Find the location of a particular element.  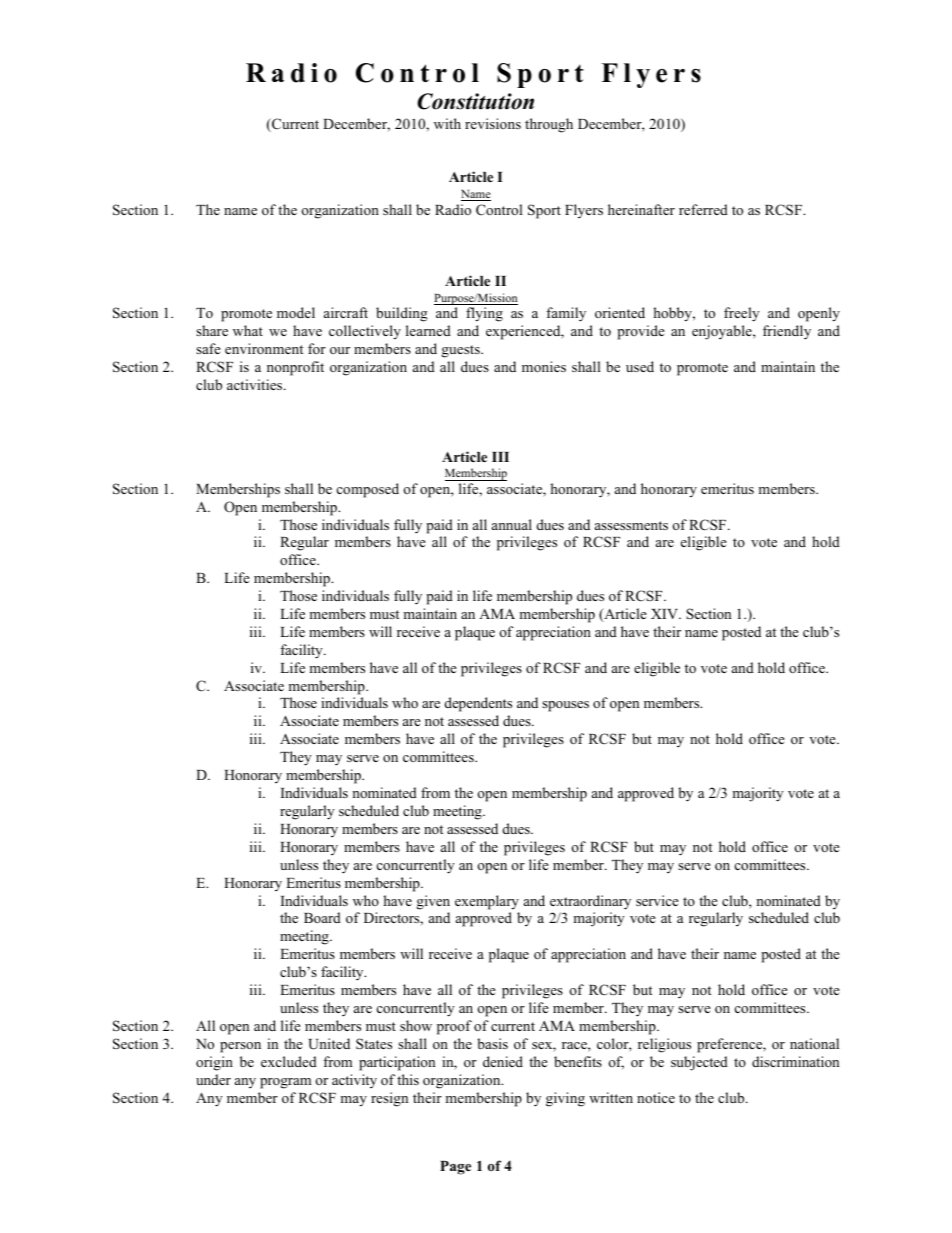

subjected is located at coordinates (699, 1063).
